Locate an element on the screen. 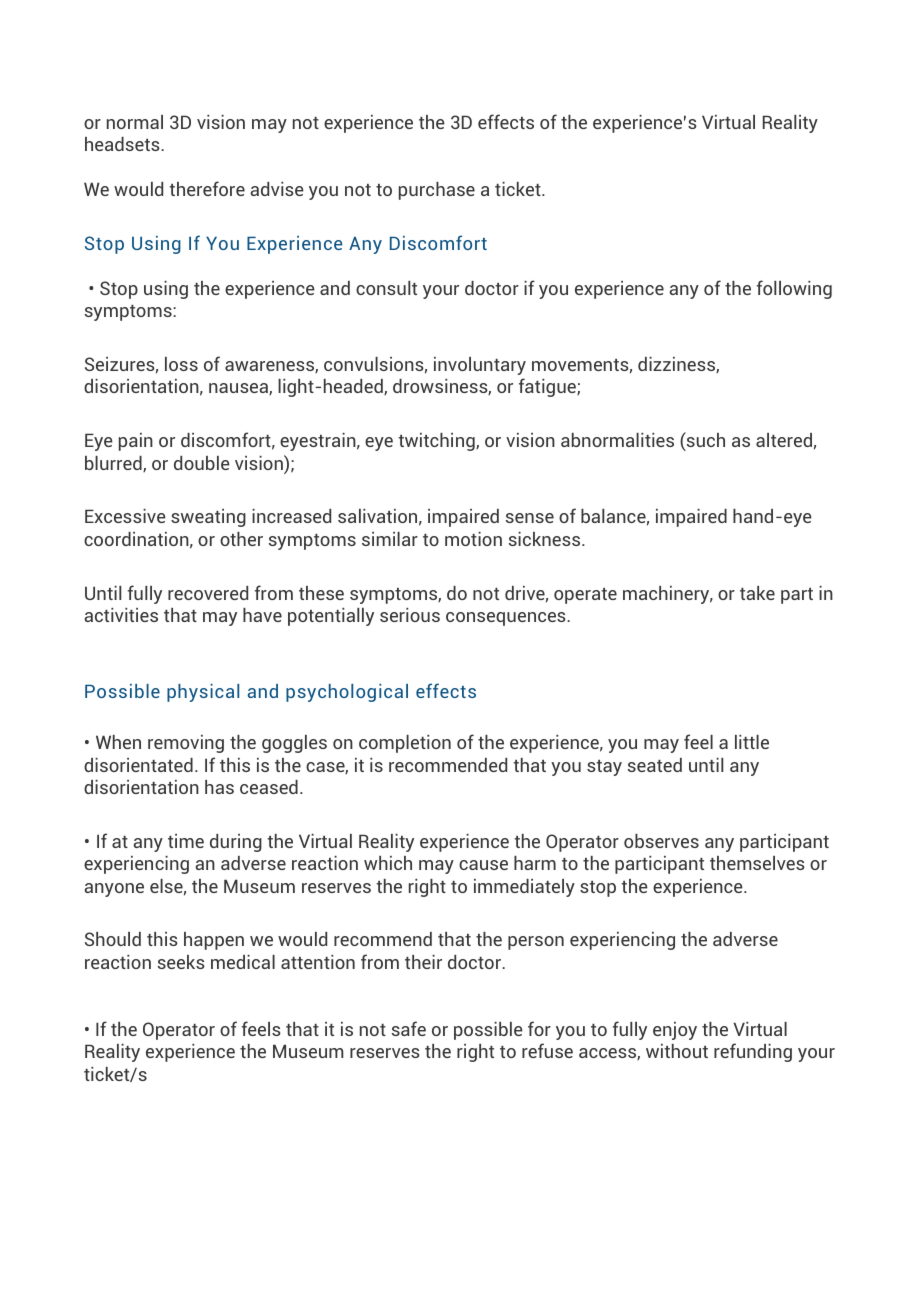  following is located at coordinates (794, 289).
